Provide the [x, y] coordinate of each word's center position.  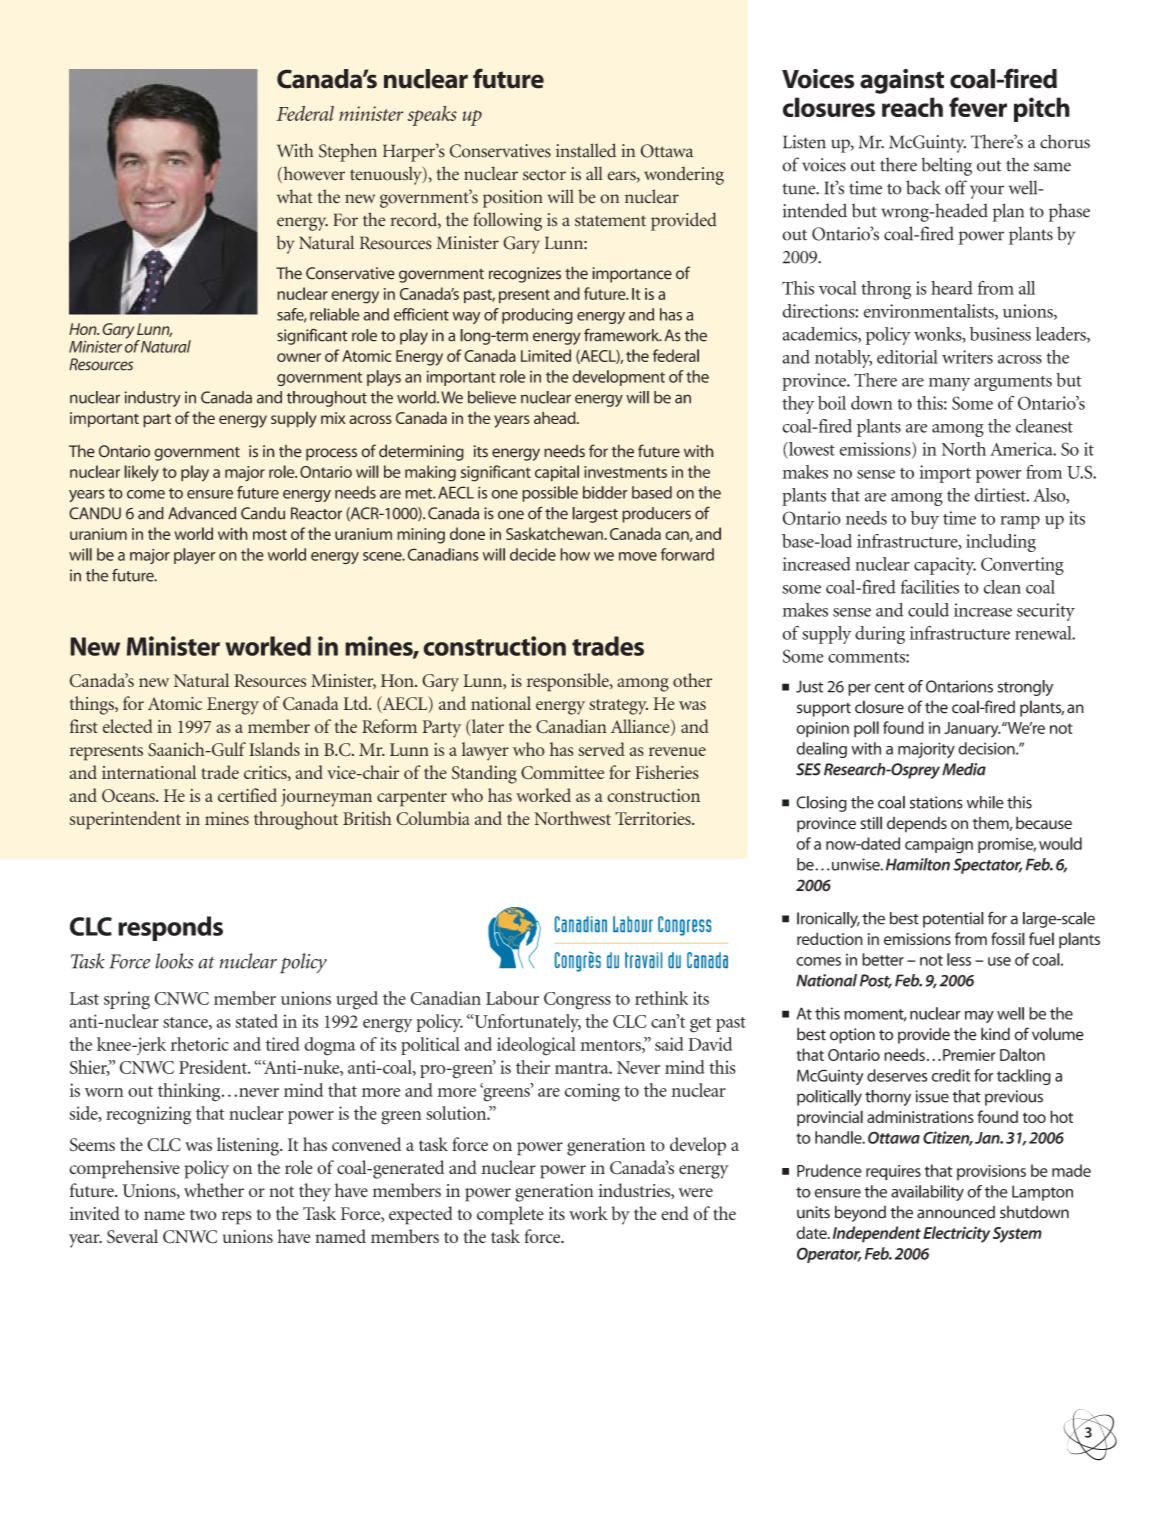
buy [925, 520]
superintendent [125, 820]
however [313, 174]
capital [557, 473]
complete [510, 1215]
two [203, 1214]
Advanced [202, 513]
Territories [654, 818]
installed [586, 150]
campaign [939, 846]
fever [978, 107]
